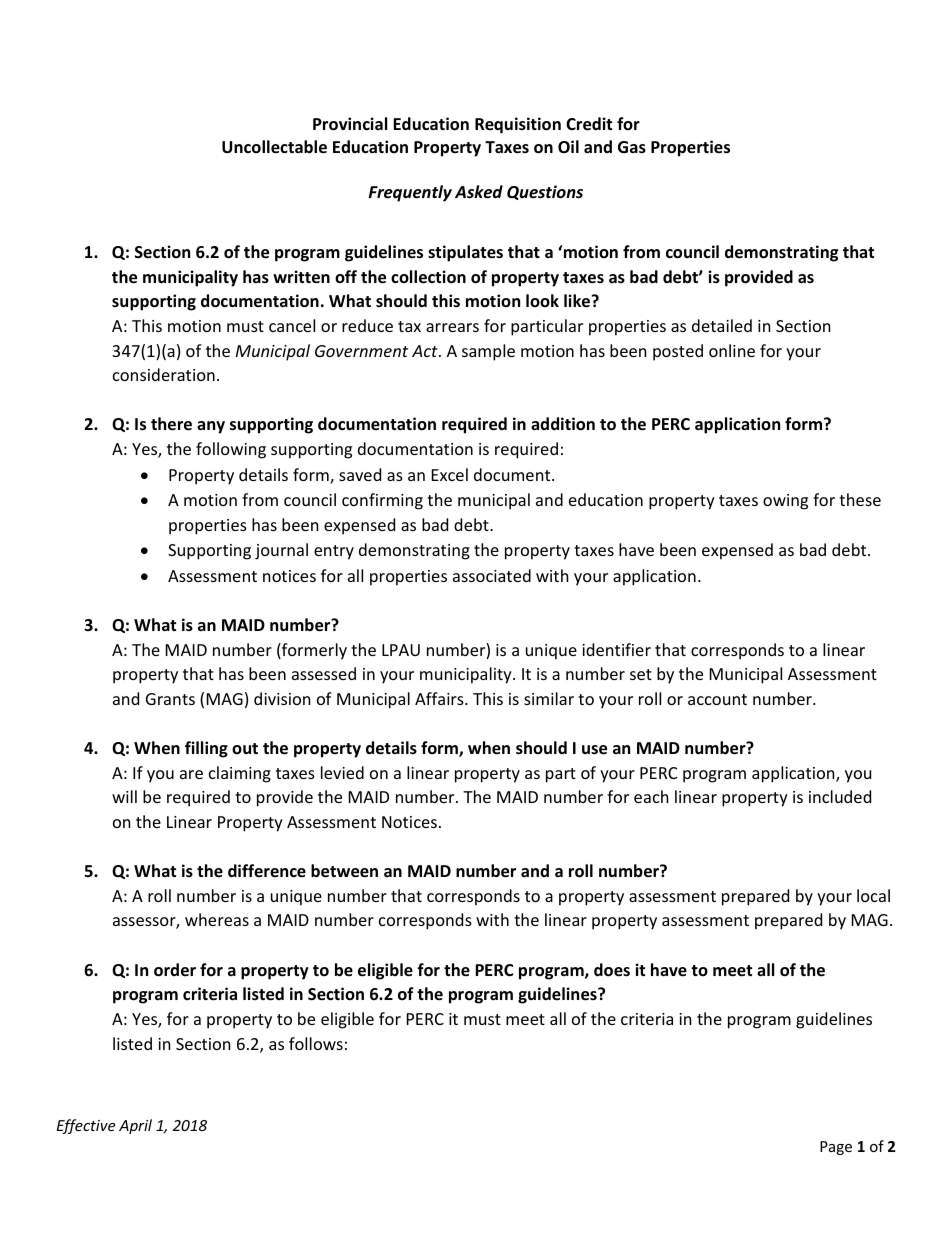 This image has width=952, height=1233. What do you see at coordinates (135, 1126) in the image?
I see `April` at bounding box center [135, 1126].
